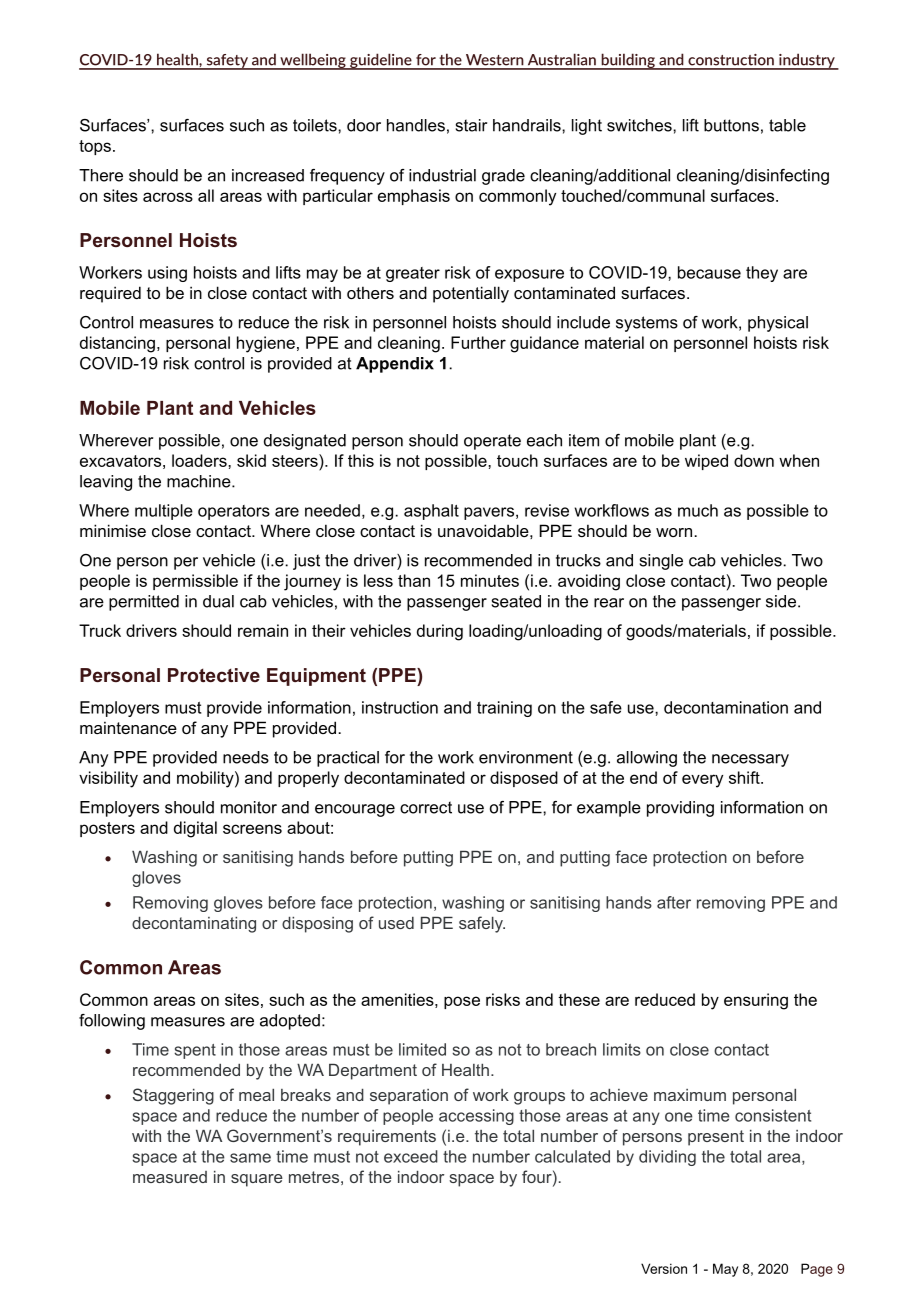 This document has height=1308, width=924. I want to click on operate, so click(492, 442).
